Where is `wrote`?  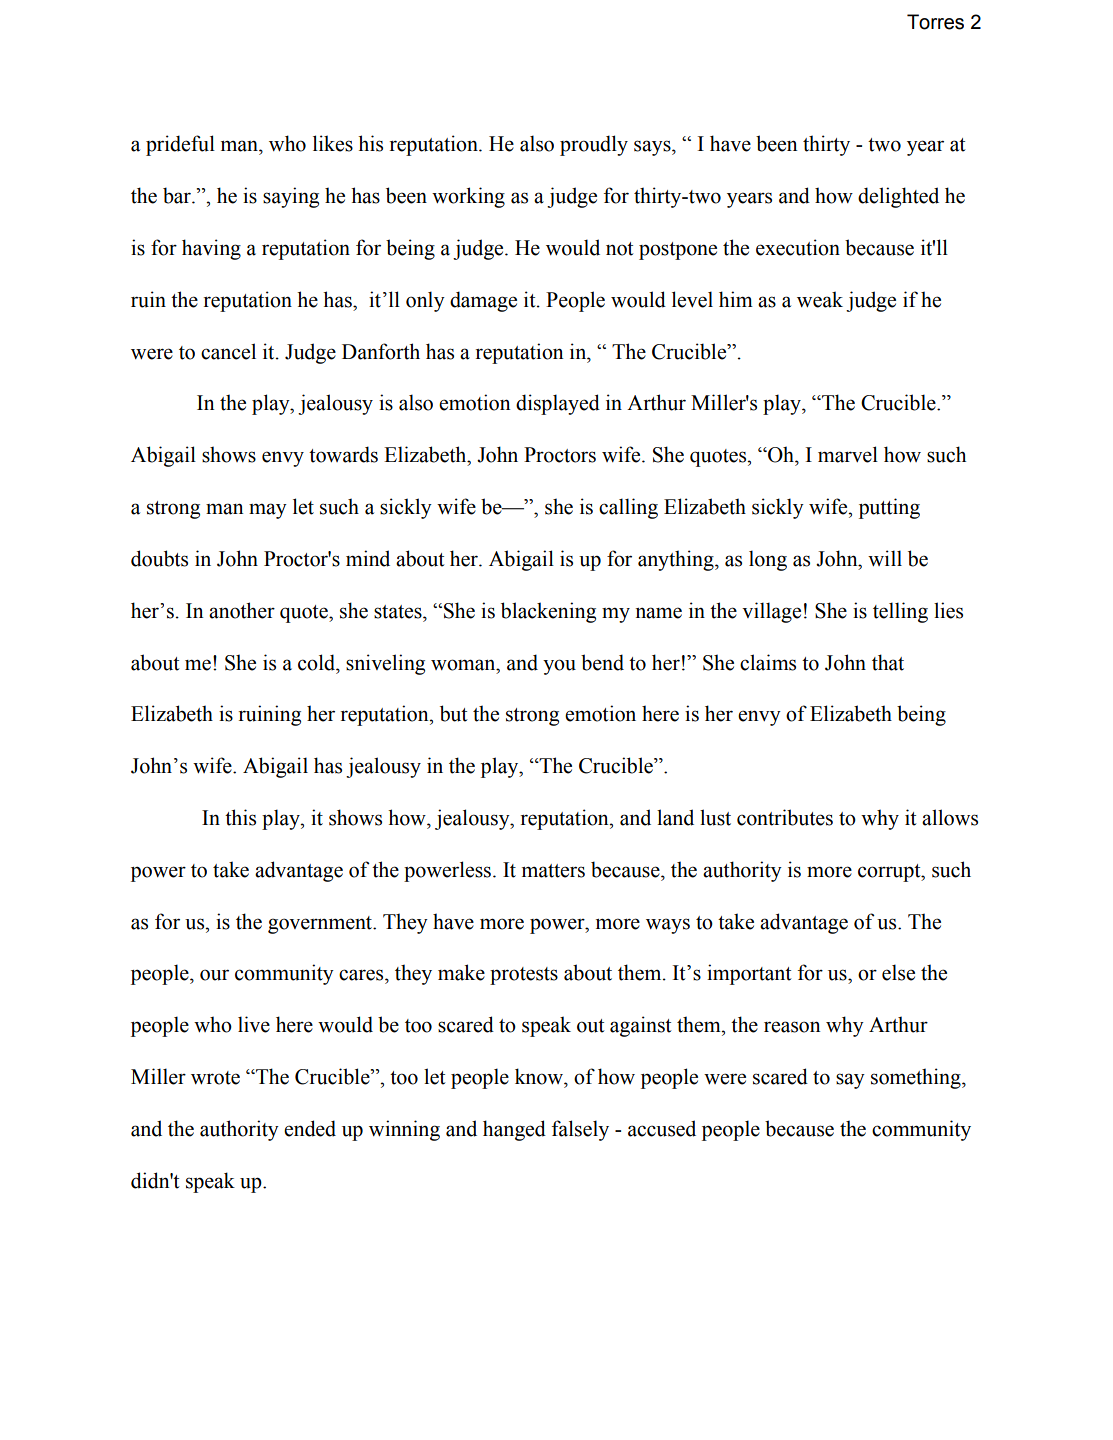 wrote is located at coordinates (215, 1078).
